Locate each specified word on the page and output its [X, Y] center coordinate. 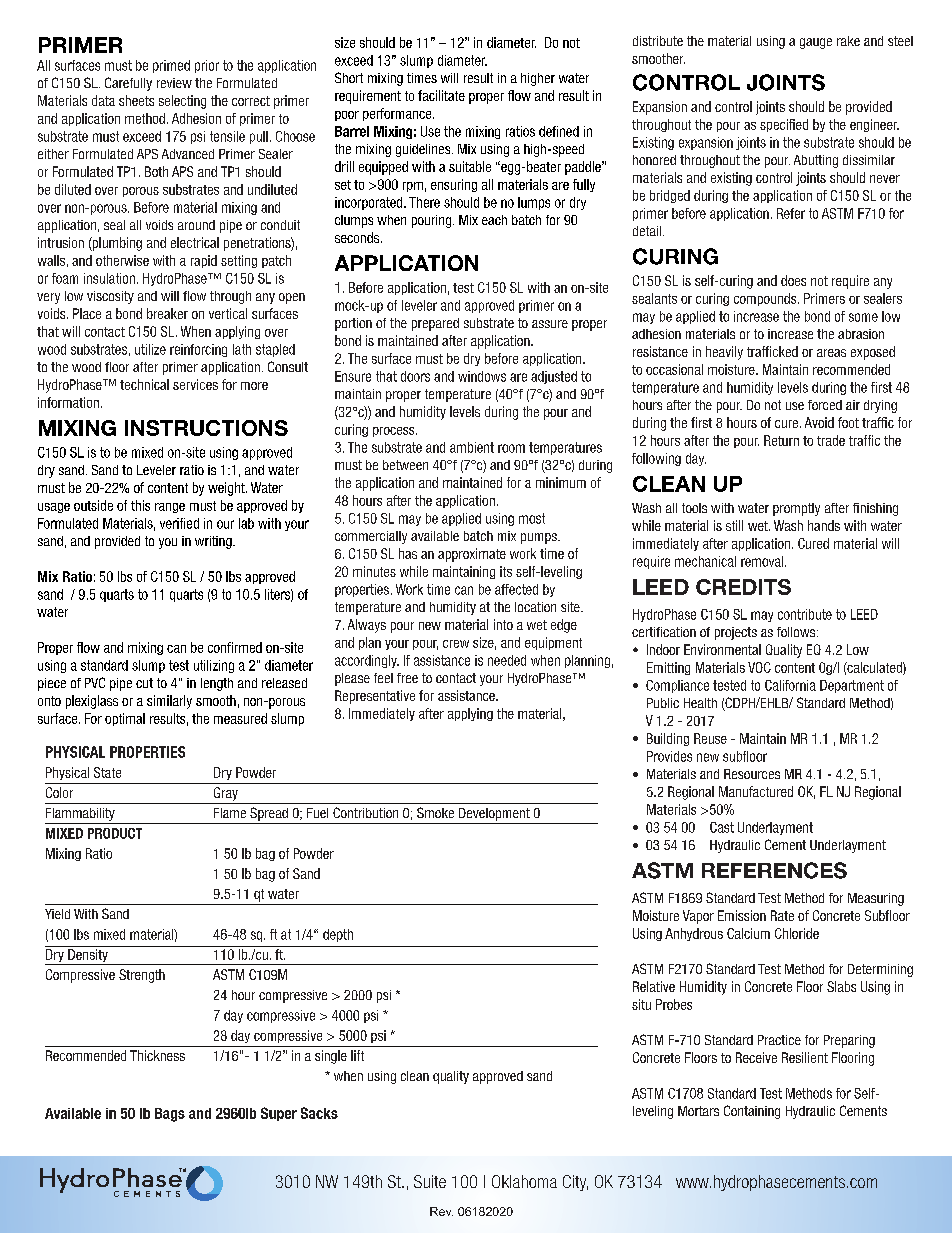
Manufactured [756, 791]
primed [171, 66]
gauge [816, 43]
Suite [430, 1181]
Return [781, 440]
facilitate [441, 95]
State [107, 772]
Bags [170, 1115]
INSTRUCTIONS [206, 428]
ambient [472, 447]
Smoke [435, 812]
